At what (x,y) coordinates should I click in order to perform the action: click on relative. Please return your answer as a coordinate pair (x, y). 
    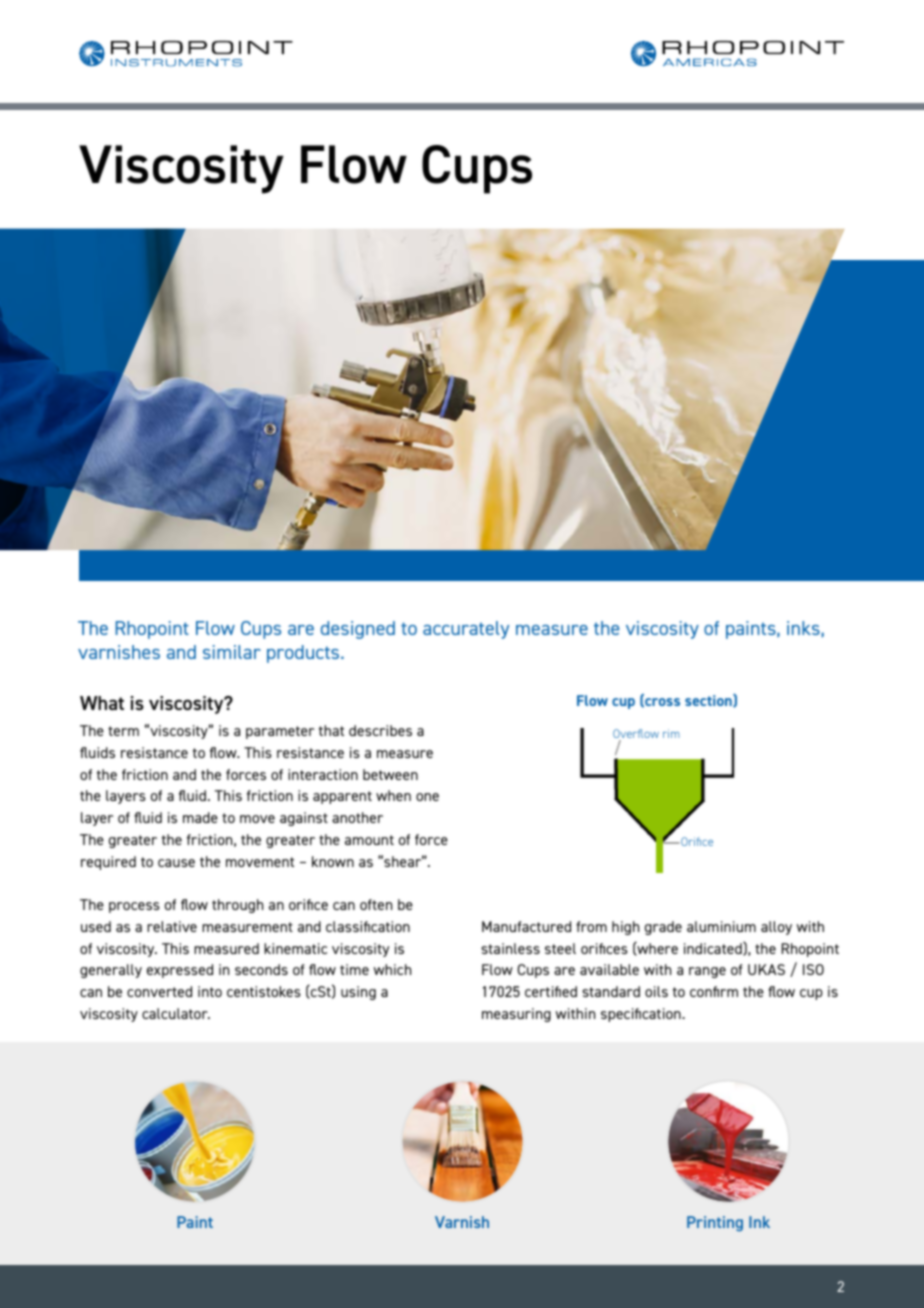
    Looking at the image, I should click on (172, 926).
